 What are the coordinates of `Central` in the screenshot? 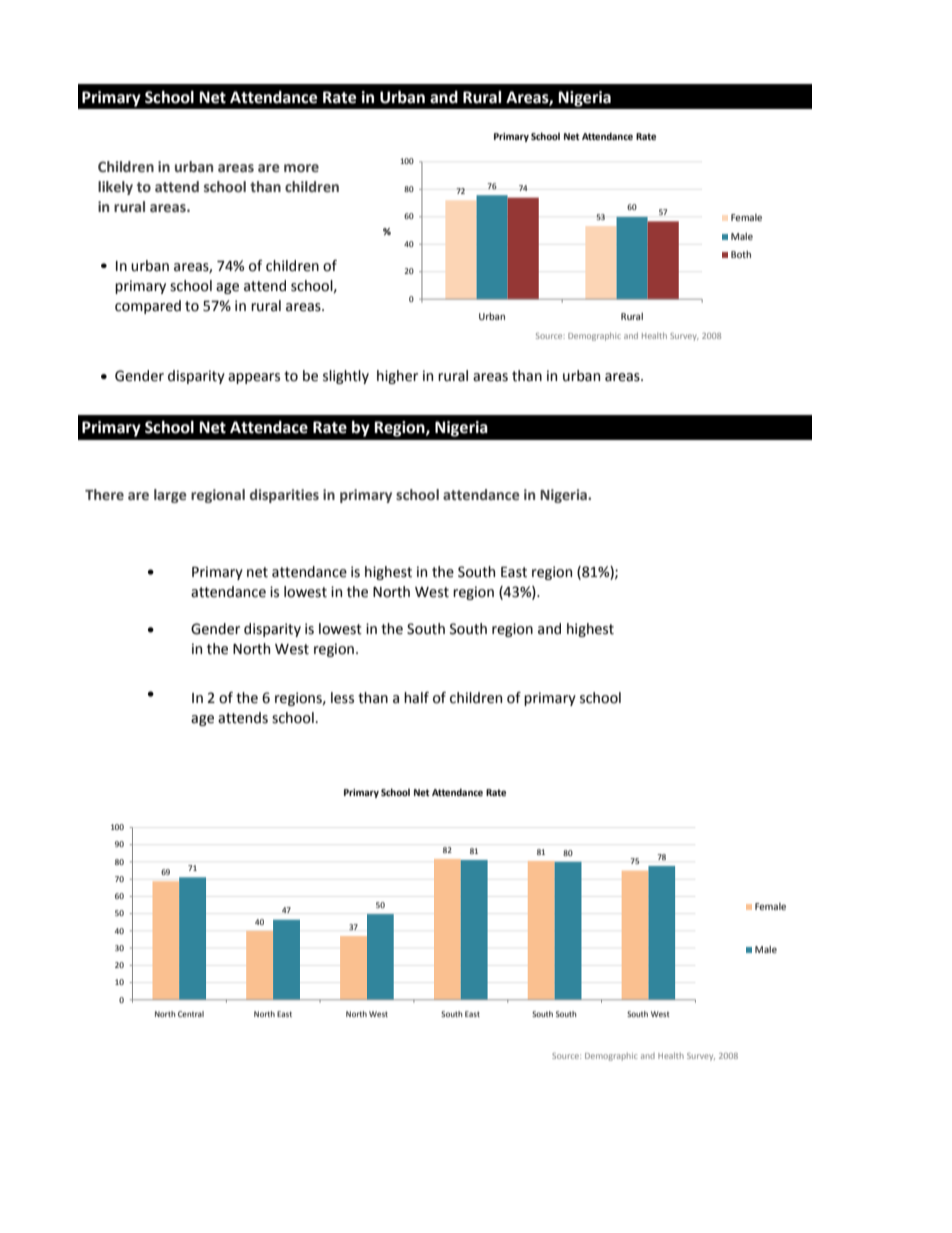 It's located at (191, 1014).
